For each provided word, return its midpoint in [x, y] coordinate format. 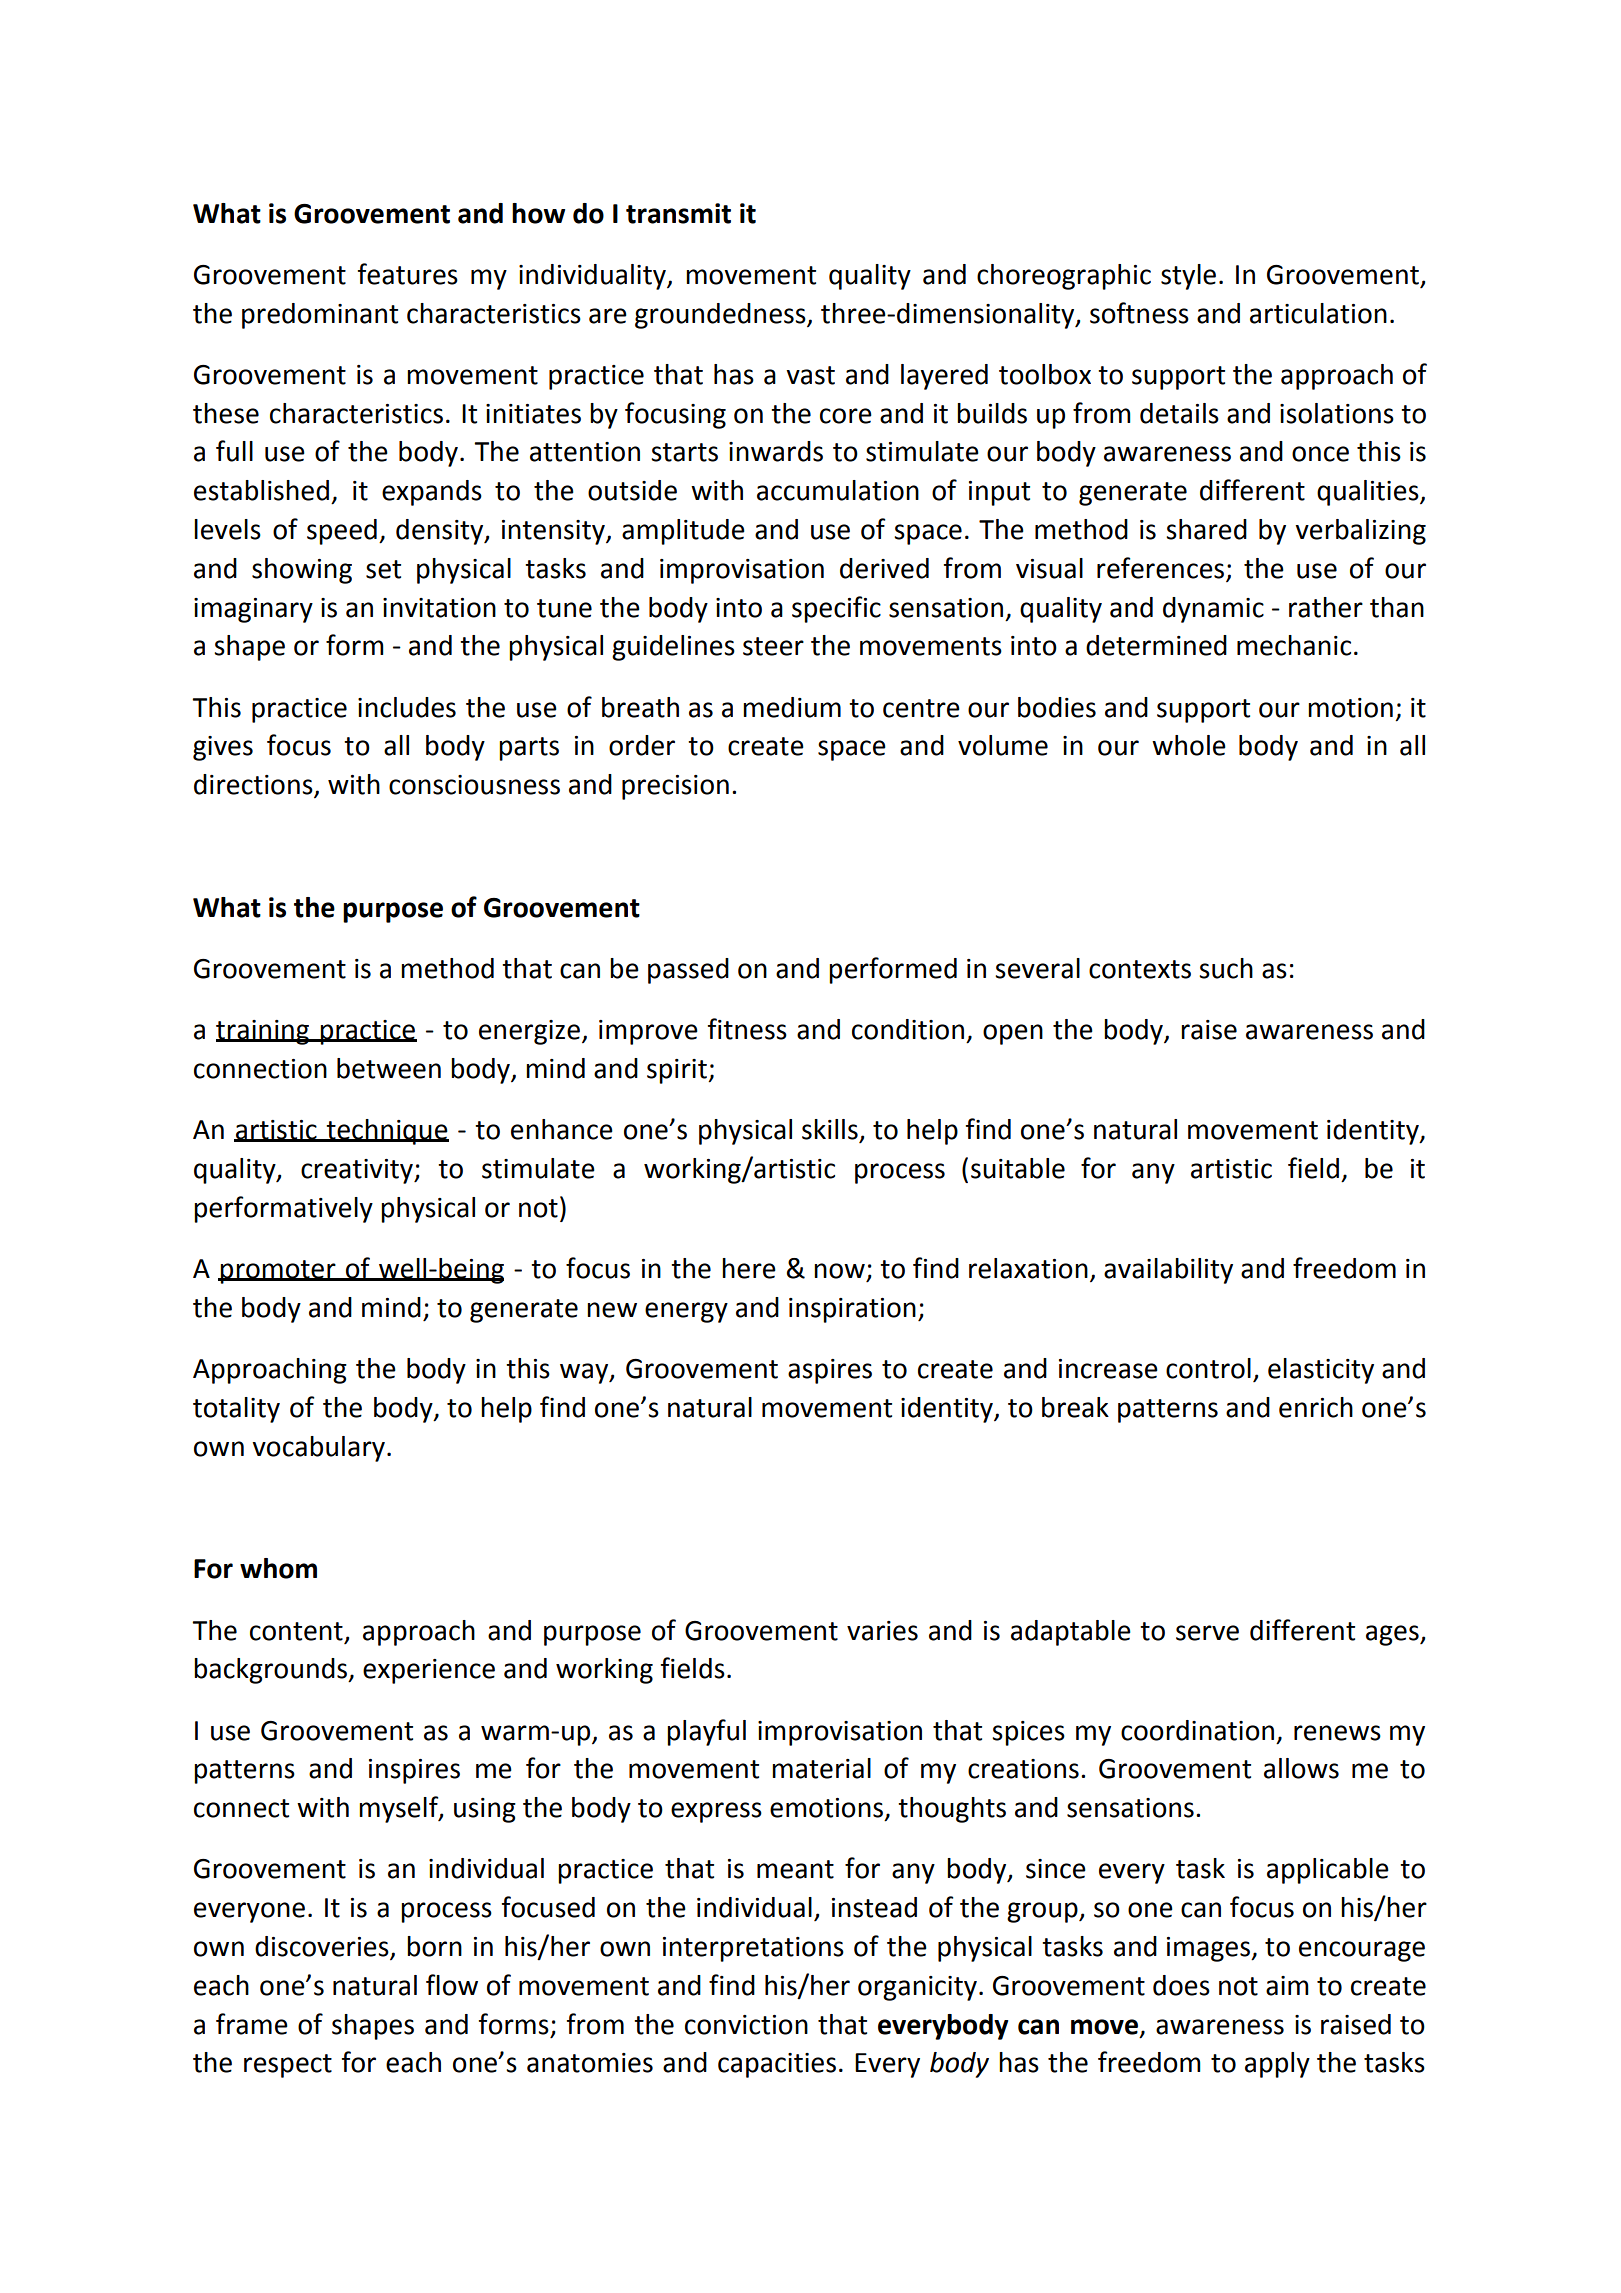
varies [882, 1631]
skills [830, 1129]
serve [1207, 1633]
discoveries [323, 1947]
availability [1168, 1271]
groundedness [721, 316]
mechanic [1294, 645]
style [1188, 277]
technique [386, 1132]
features [408, 274]
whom [278, 1568]
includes [407, 707]
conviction [746, 2025]
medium [792, 707]
